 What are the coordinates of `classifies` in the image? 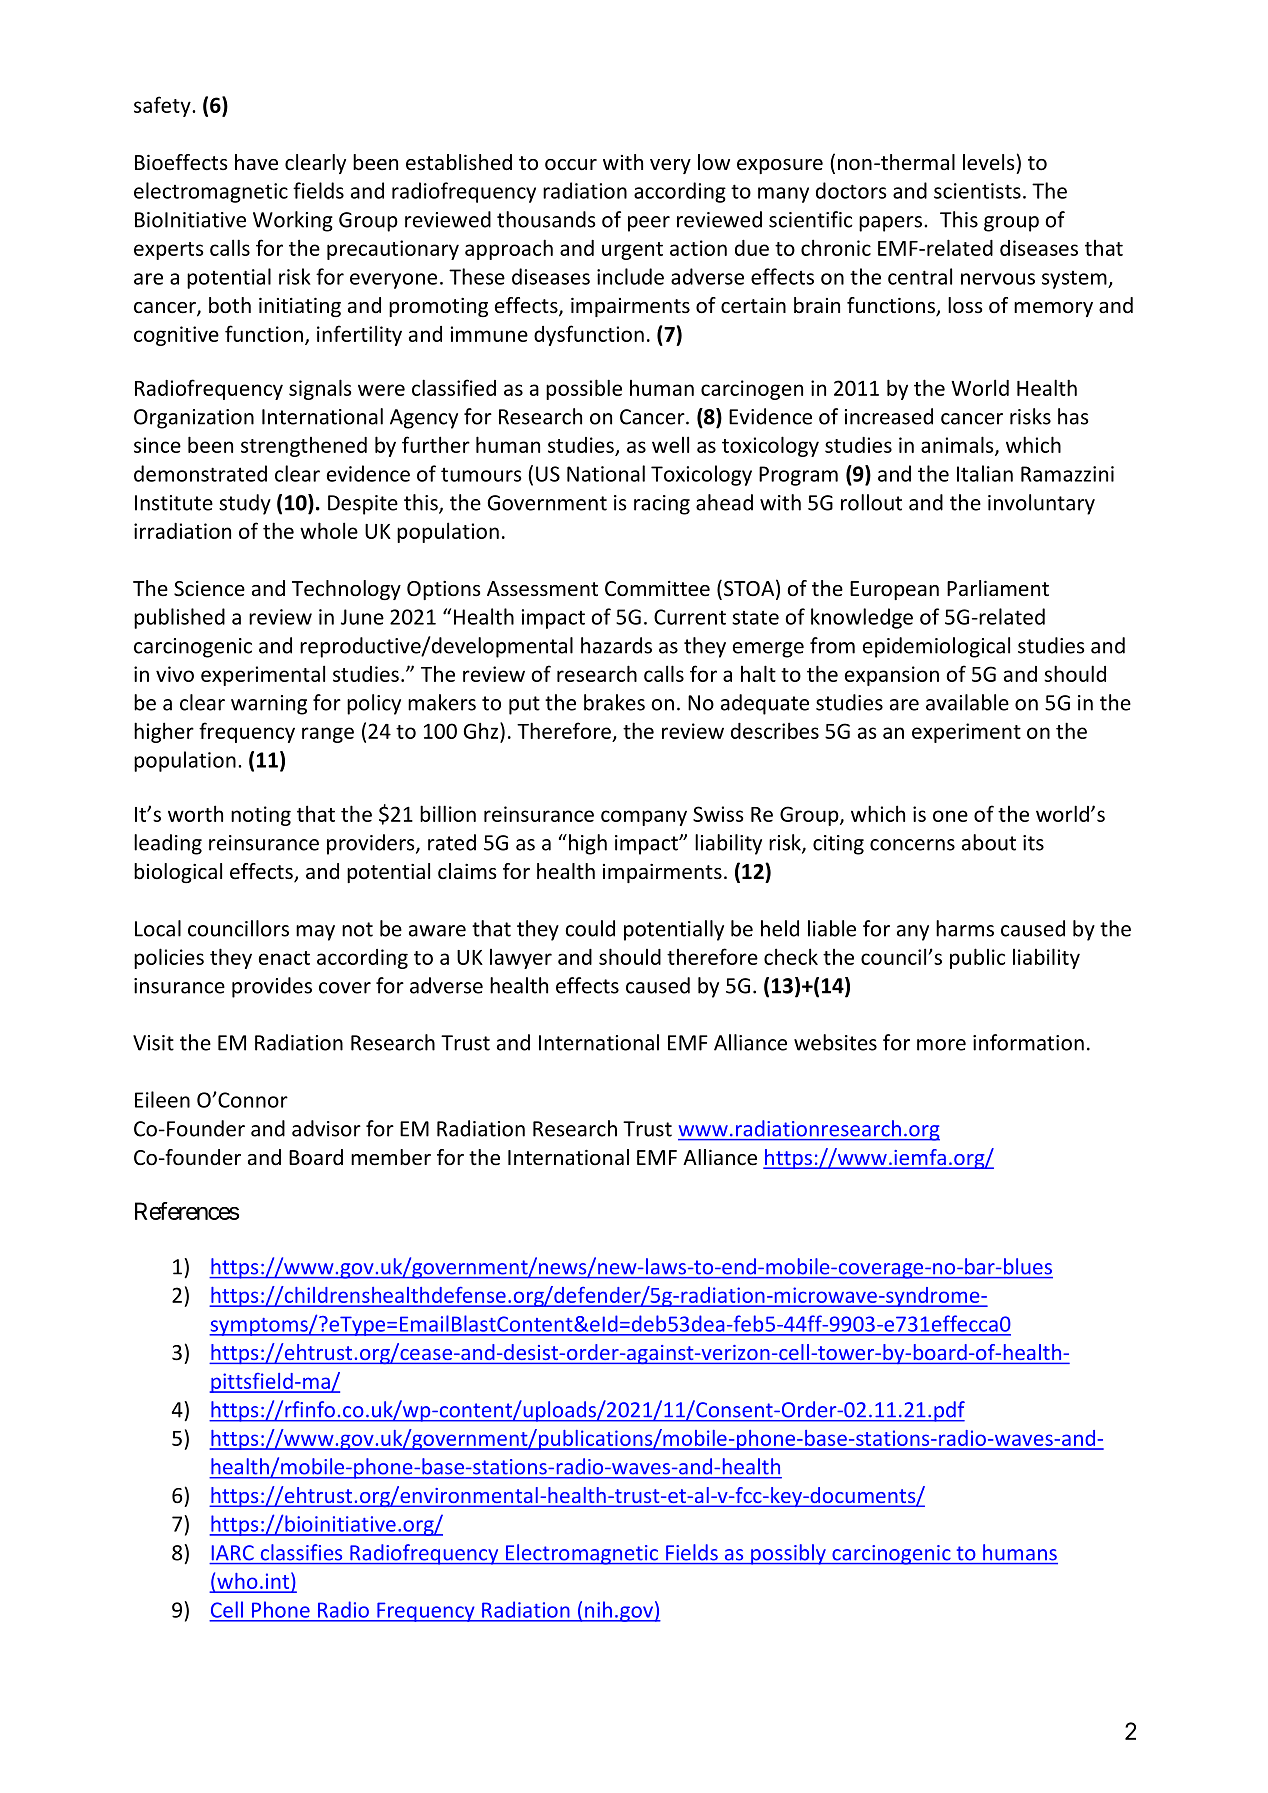 It's located at (301, 1552).
